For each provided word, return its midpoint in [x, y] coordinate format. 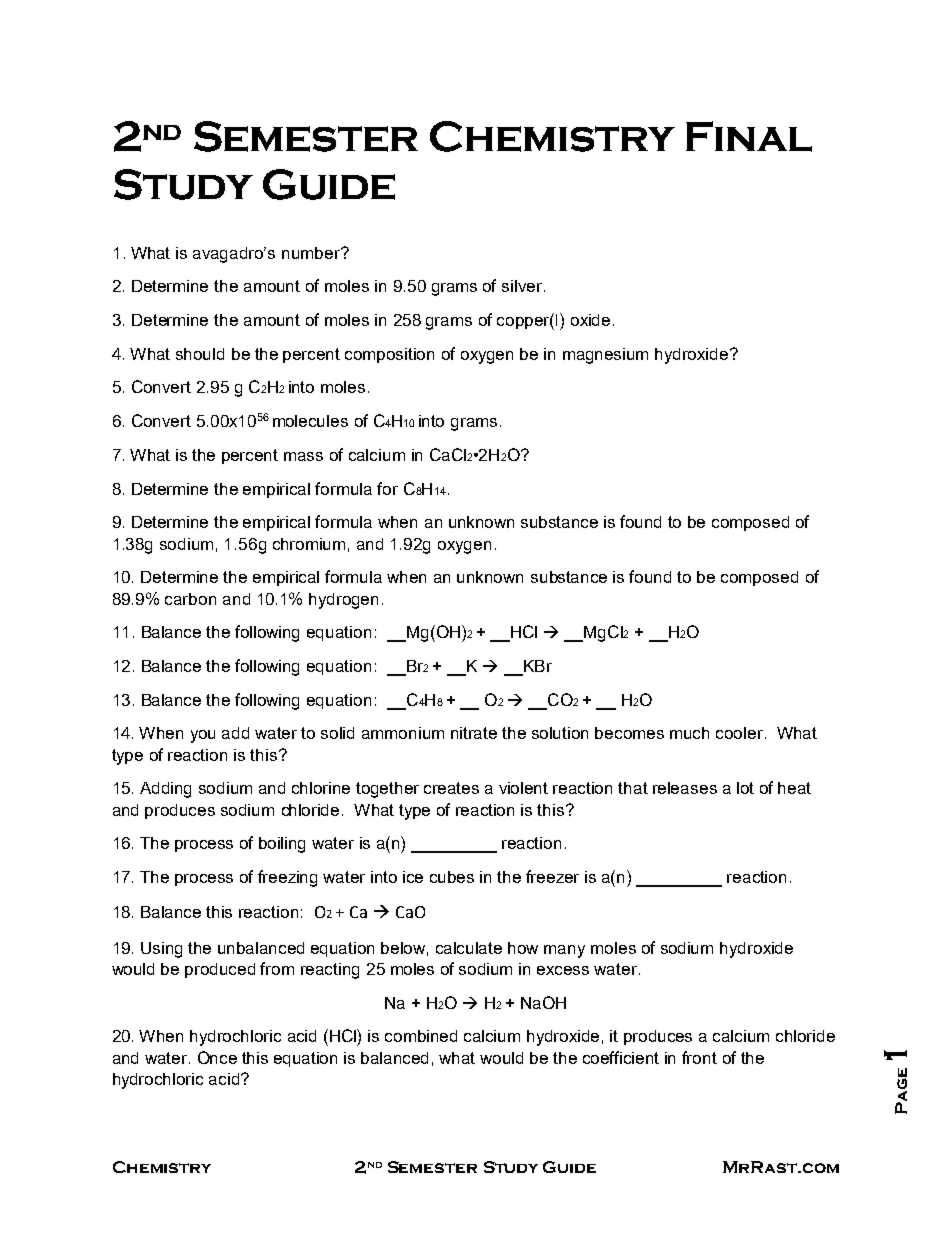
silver [523, 286]
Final [749, 136]
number [312, 253]
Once [217, 1057]
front [699, 1057]
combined [421, 1036]
